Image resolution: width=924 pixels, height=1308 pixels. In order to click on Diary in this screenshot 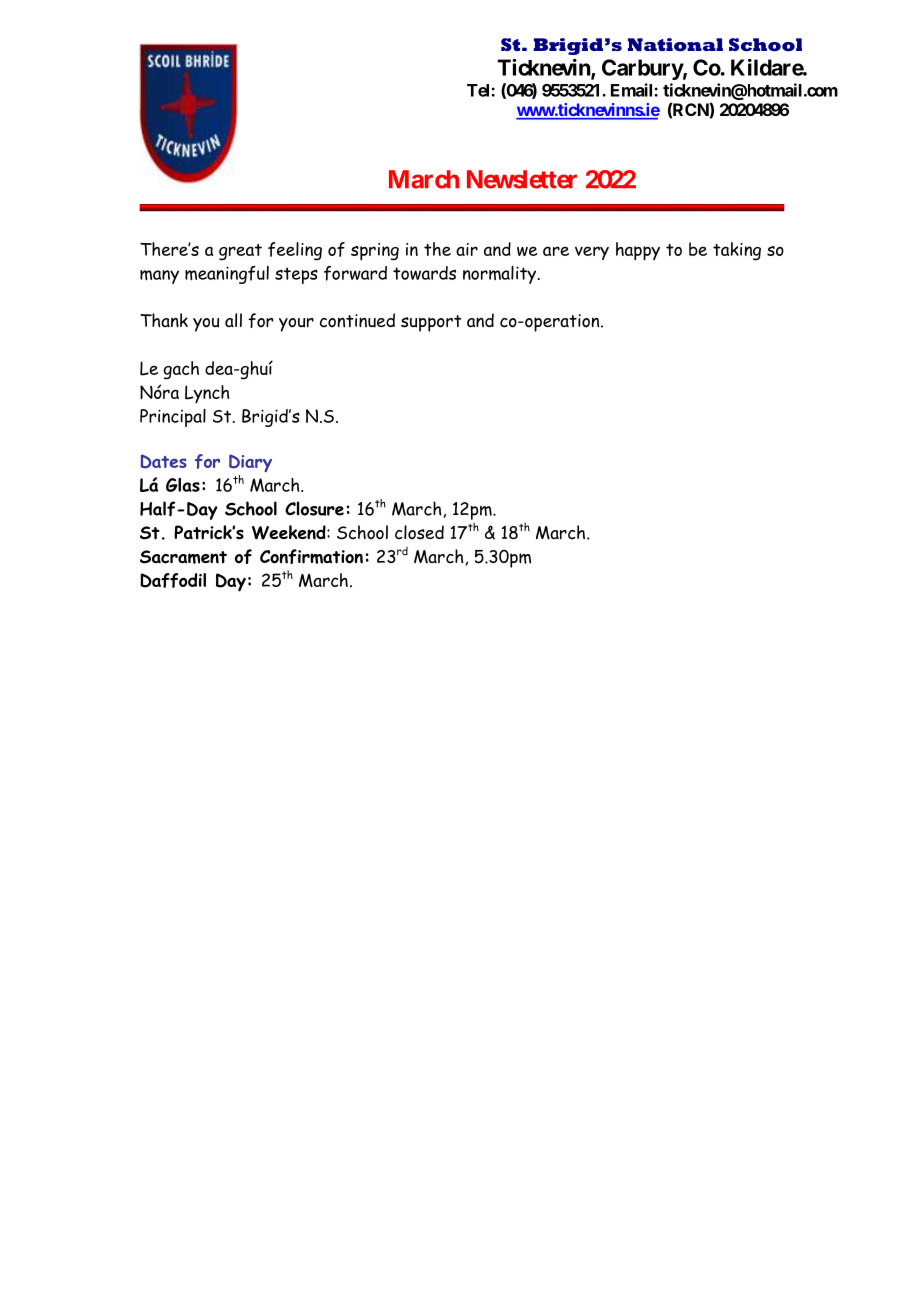, I will do `click(250, 463)`.
